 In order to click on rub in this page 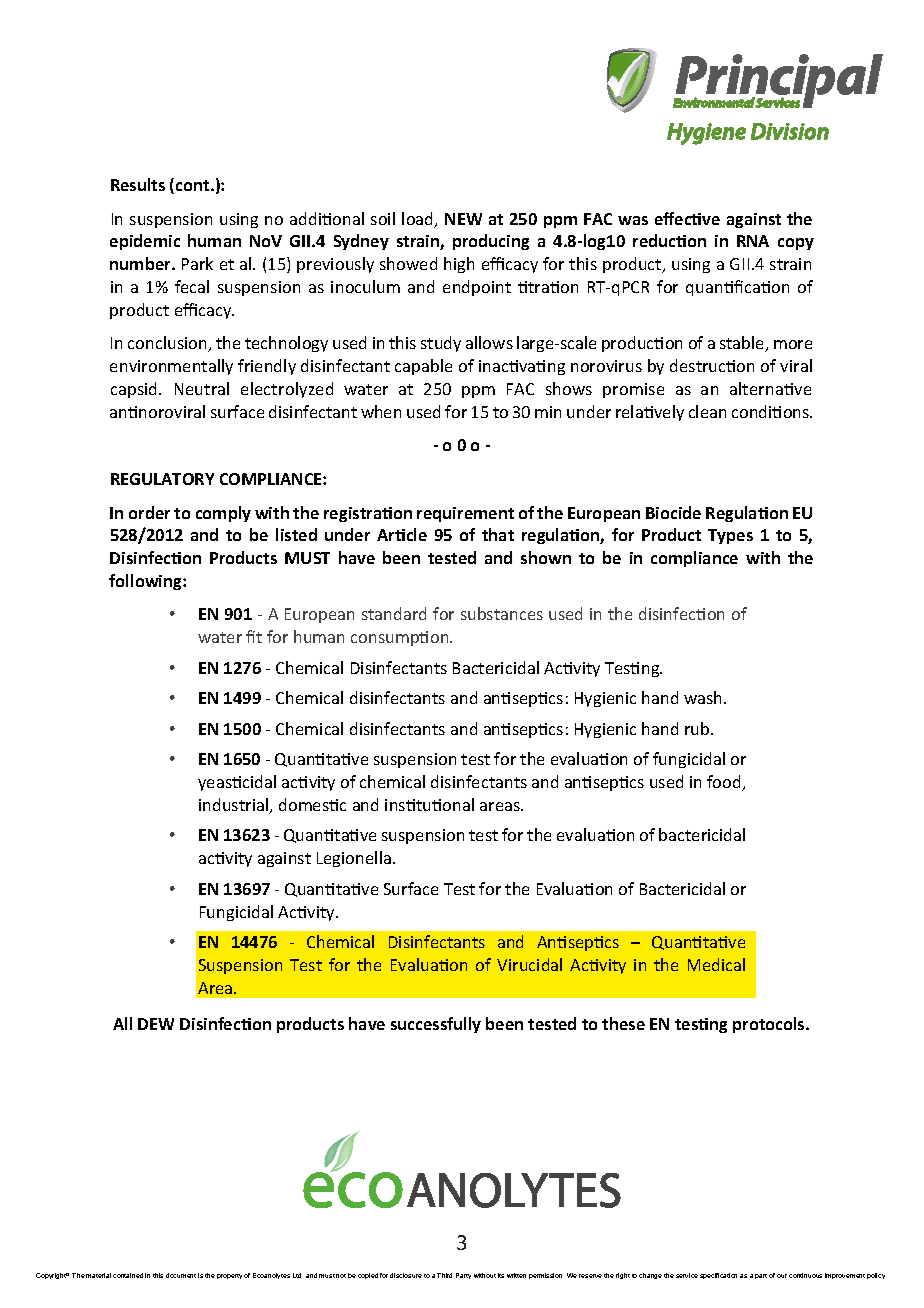, I will do `click(698, 728)`.
